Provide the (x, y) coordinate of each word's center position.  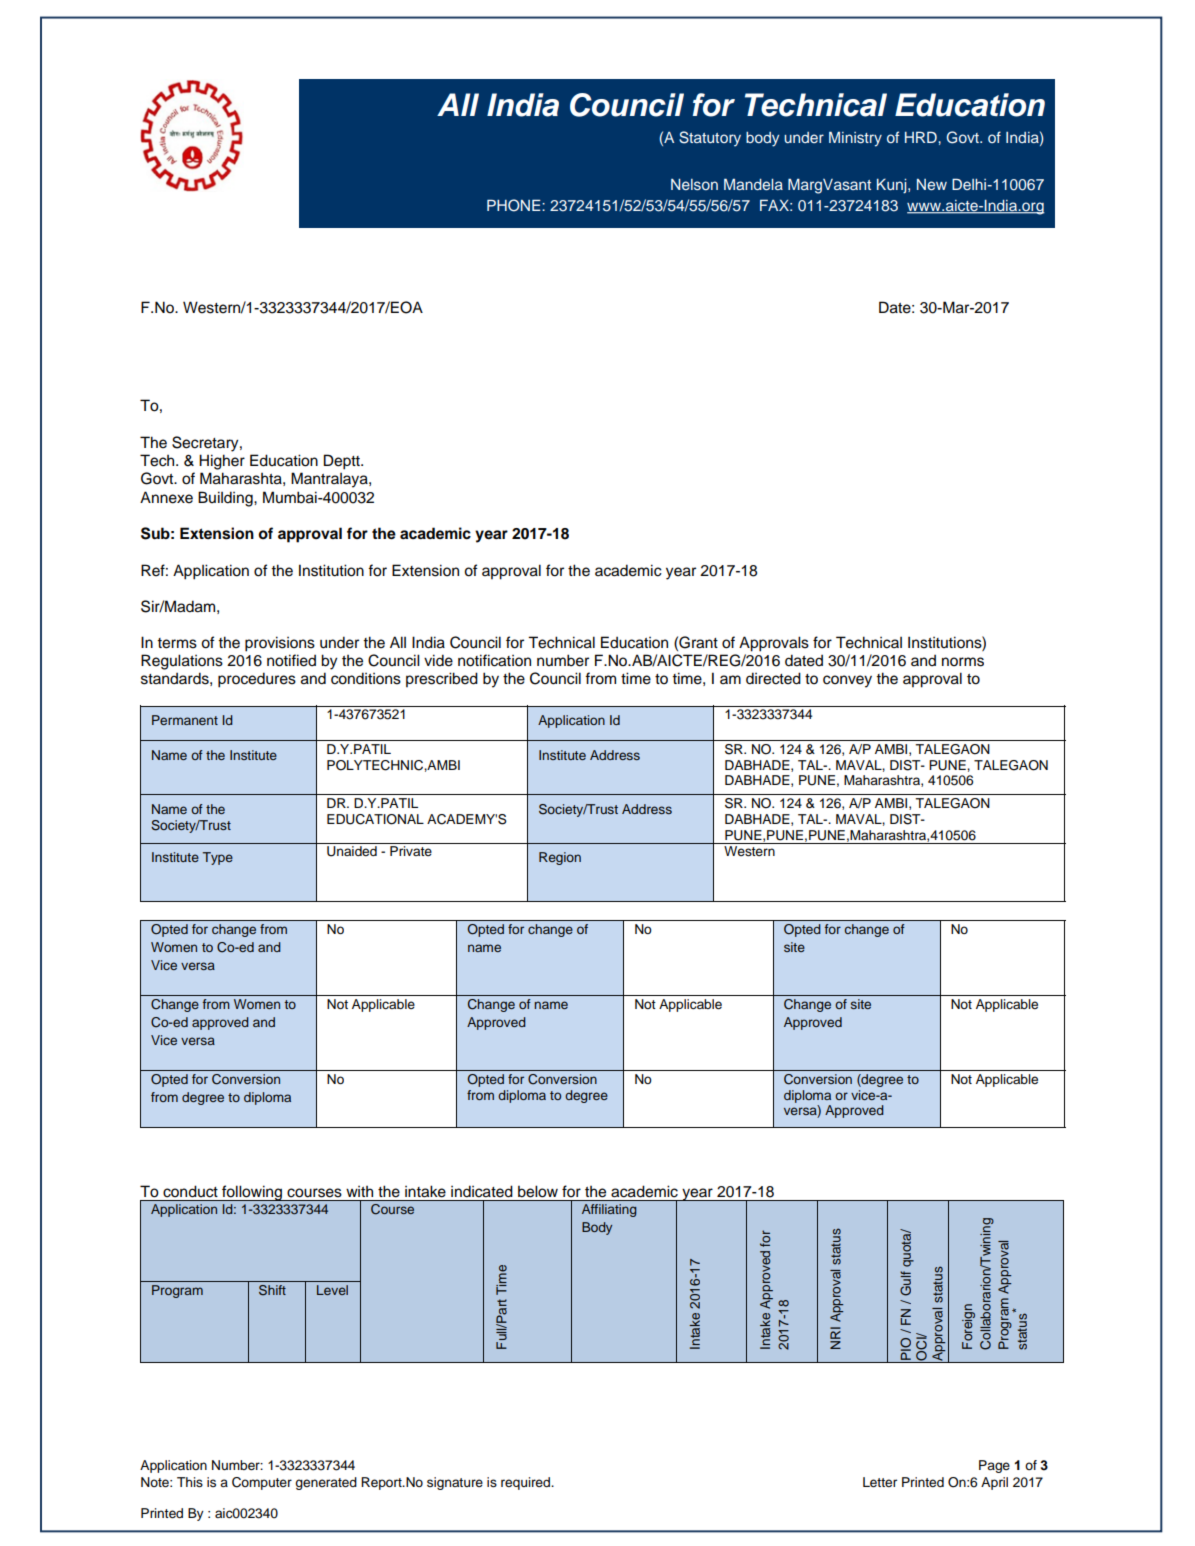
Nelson (694, 184)
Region (560, 858)
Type (218, 858)
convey (847, 681)
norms (963, 662)
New (932, 184)
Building (226, 499)
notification (494, 660)
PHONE (515, 205)
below (538, 1191)
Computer (262, 1483)
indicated (482, 1191)
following (252, 1193)
